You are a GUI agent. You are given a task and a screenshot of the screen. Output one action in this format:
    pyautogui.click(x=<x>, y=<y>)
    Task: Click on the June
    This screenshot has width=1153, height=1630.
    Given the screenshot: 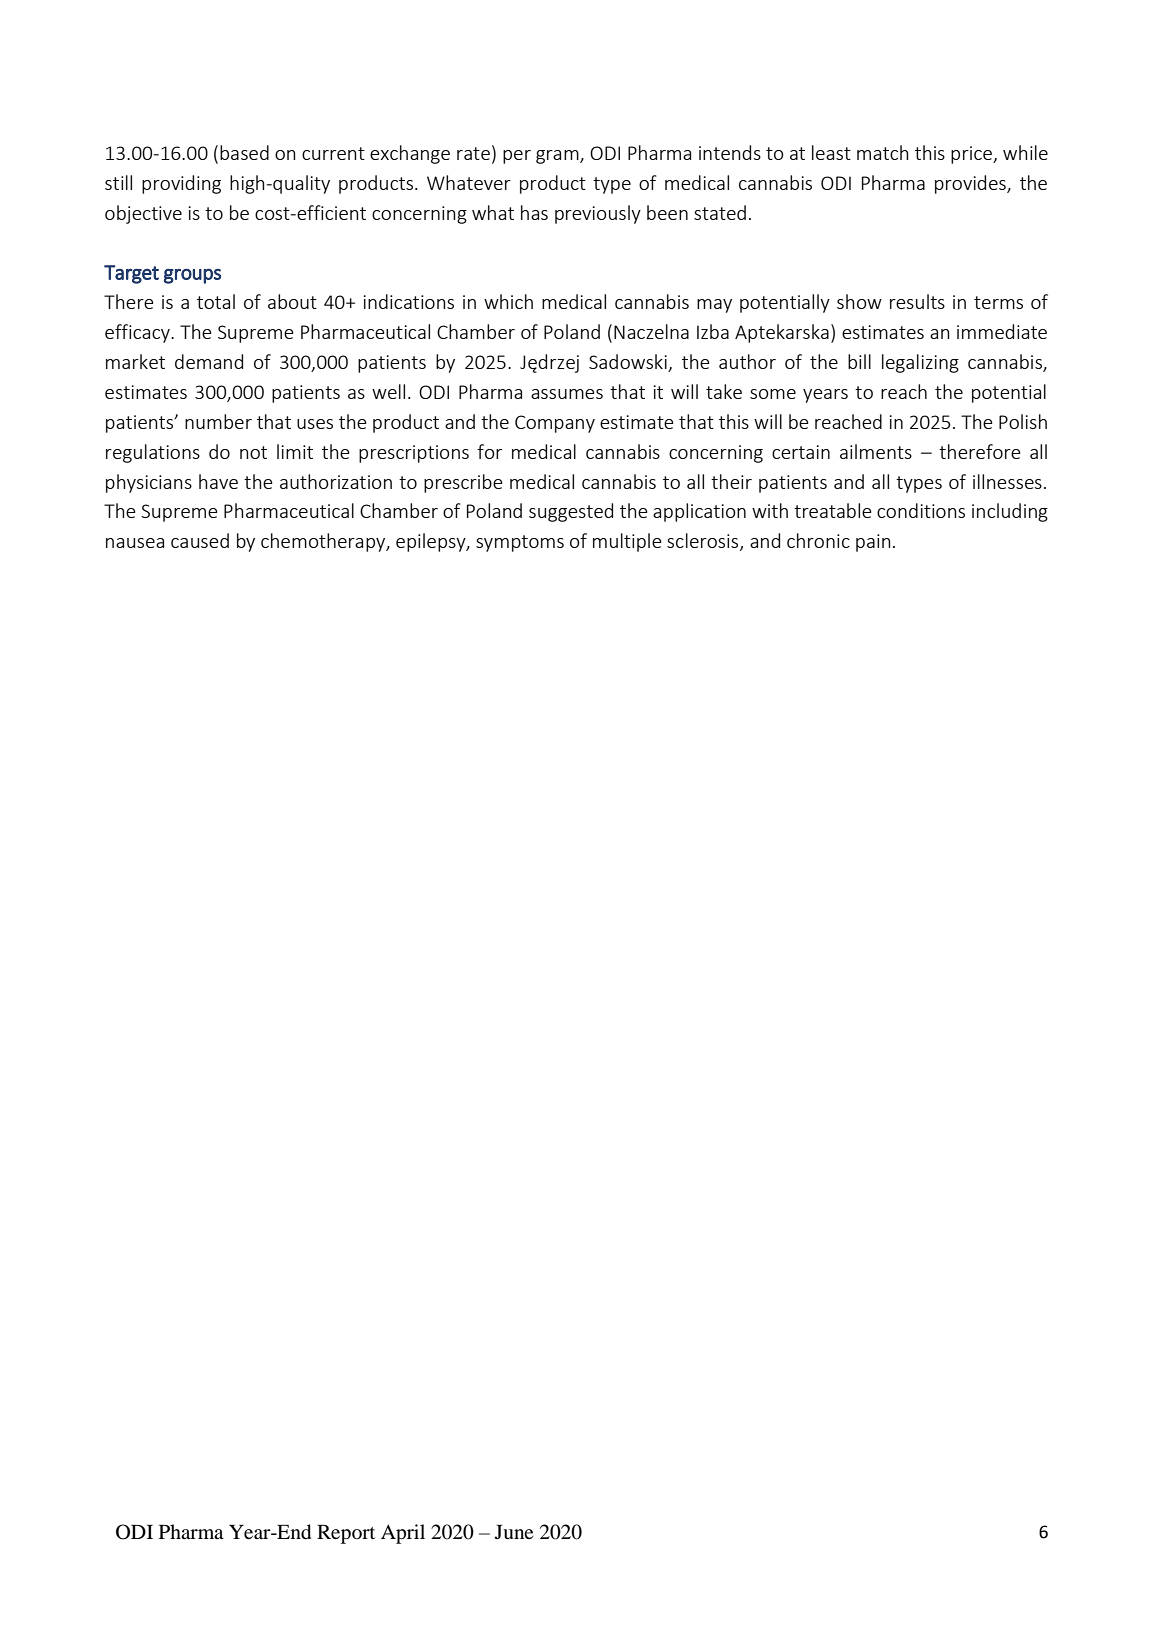 What is the action you would take?
    pyautogui.click(x=514, y=1532)
